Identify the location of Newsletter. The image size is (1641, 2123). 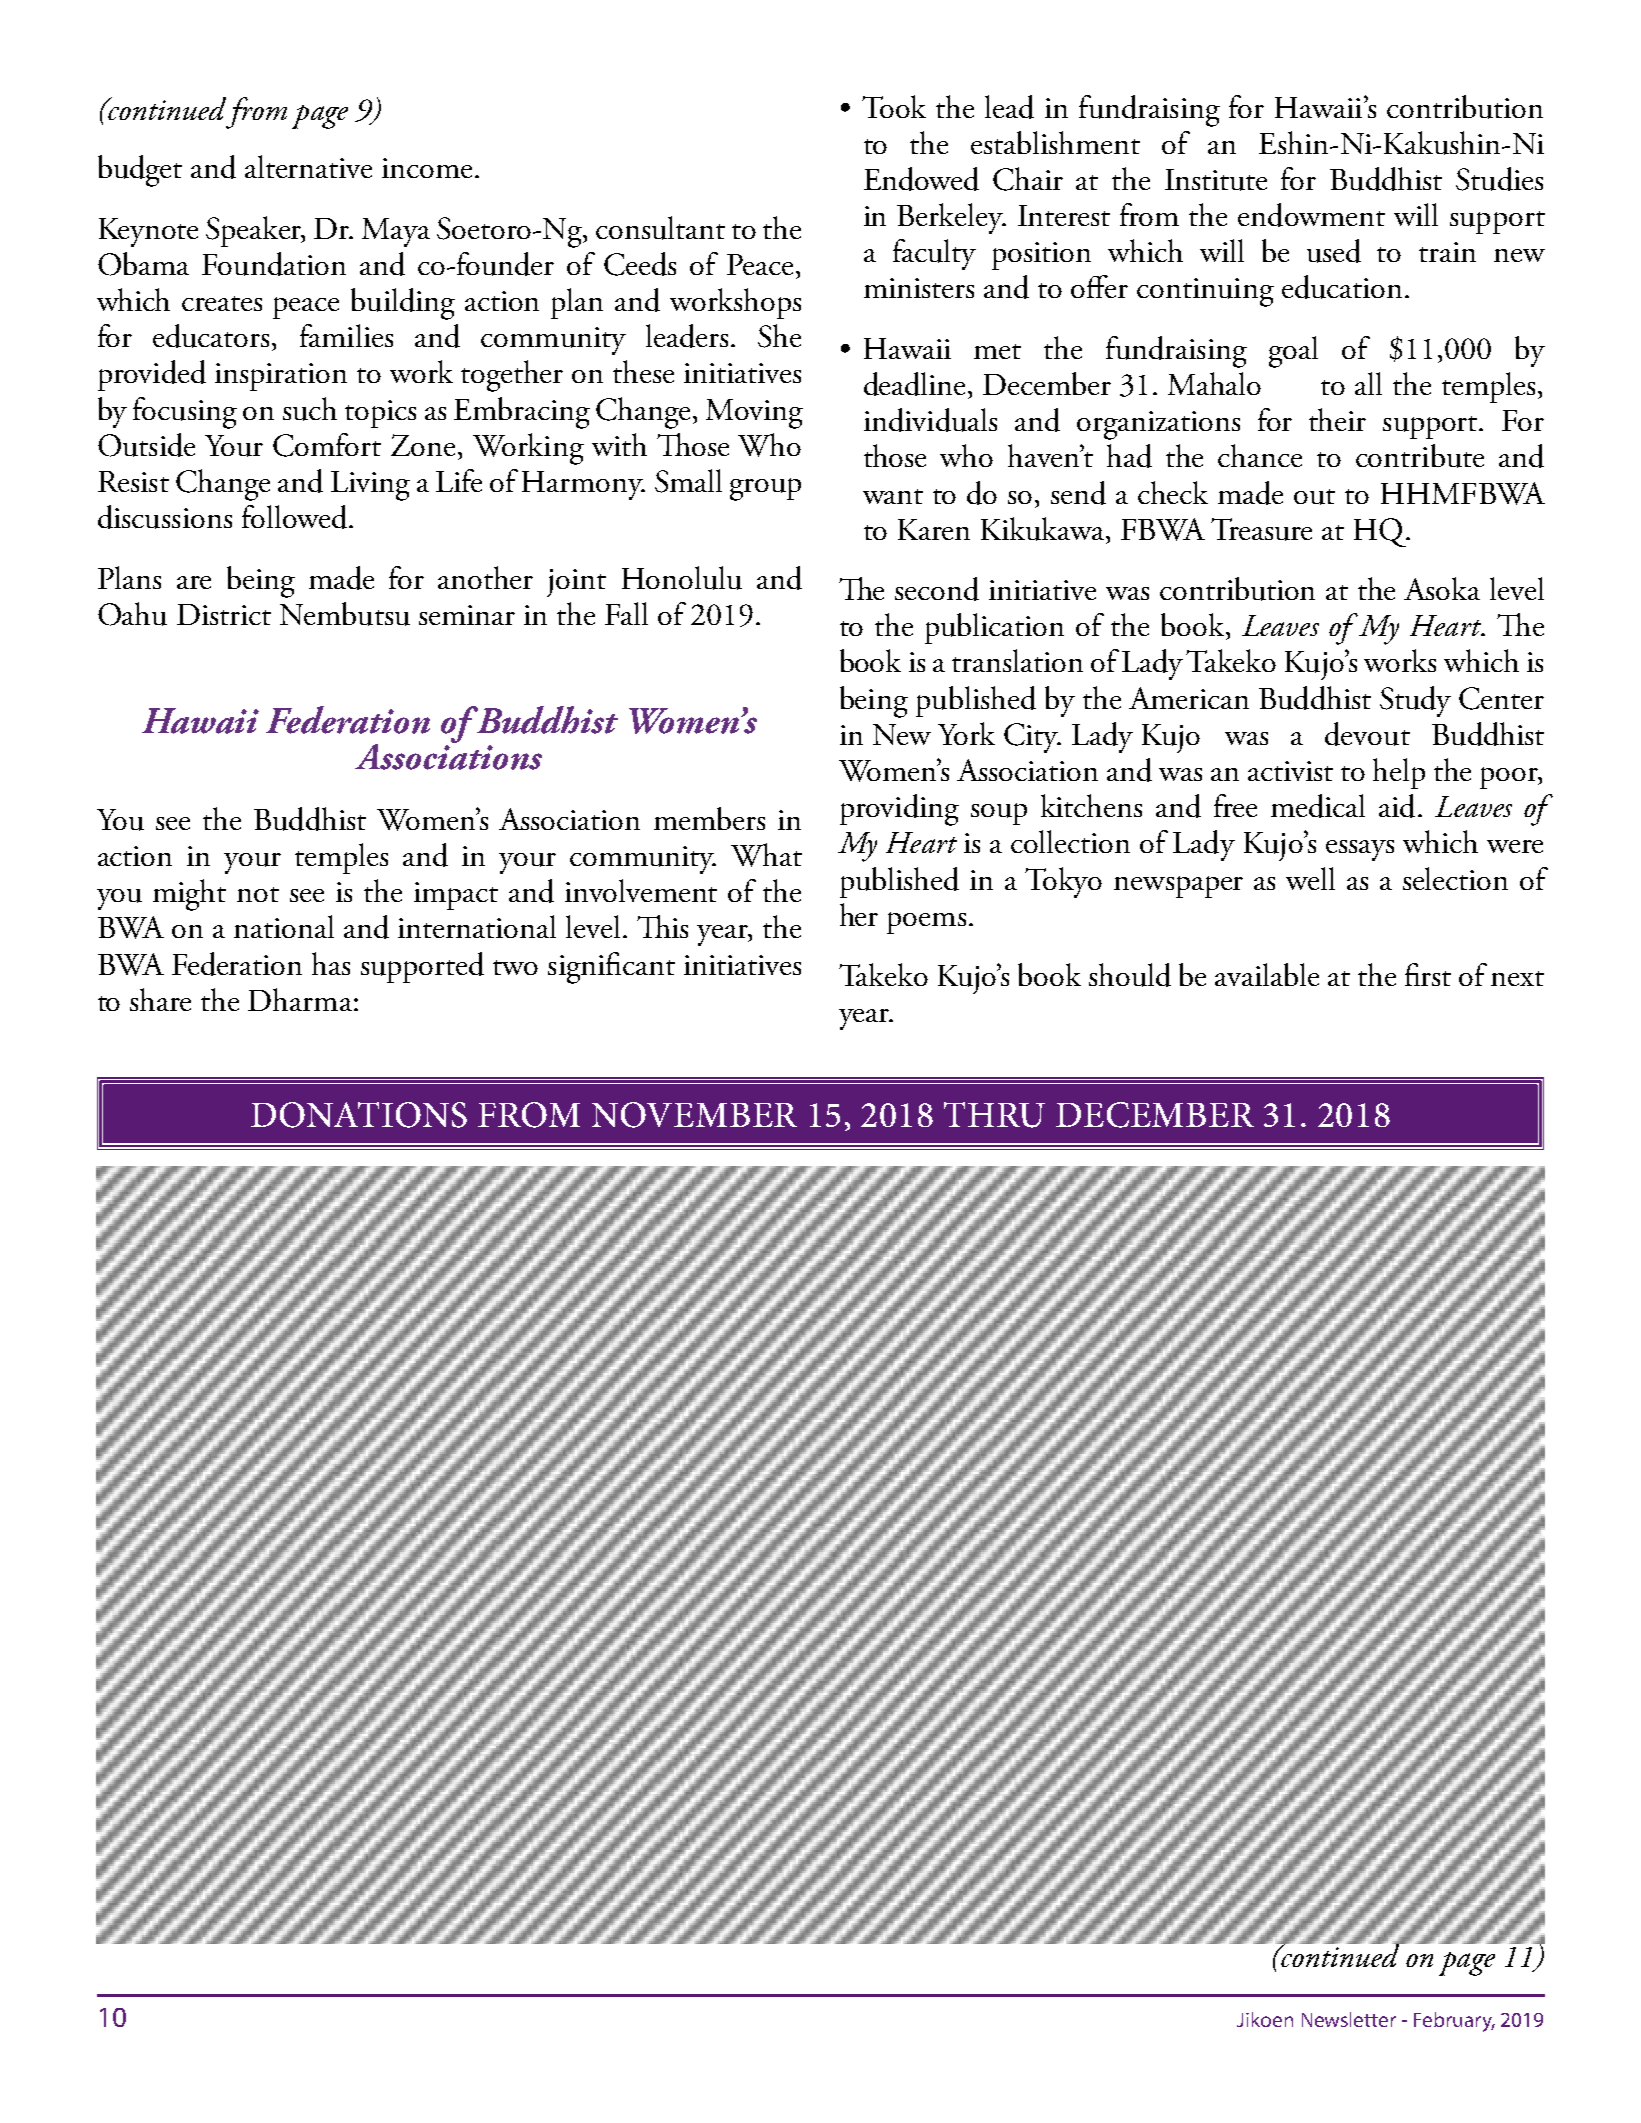
(1349, 2019).
